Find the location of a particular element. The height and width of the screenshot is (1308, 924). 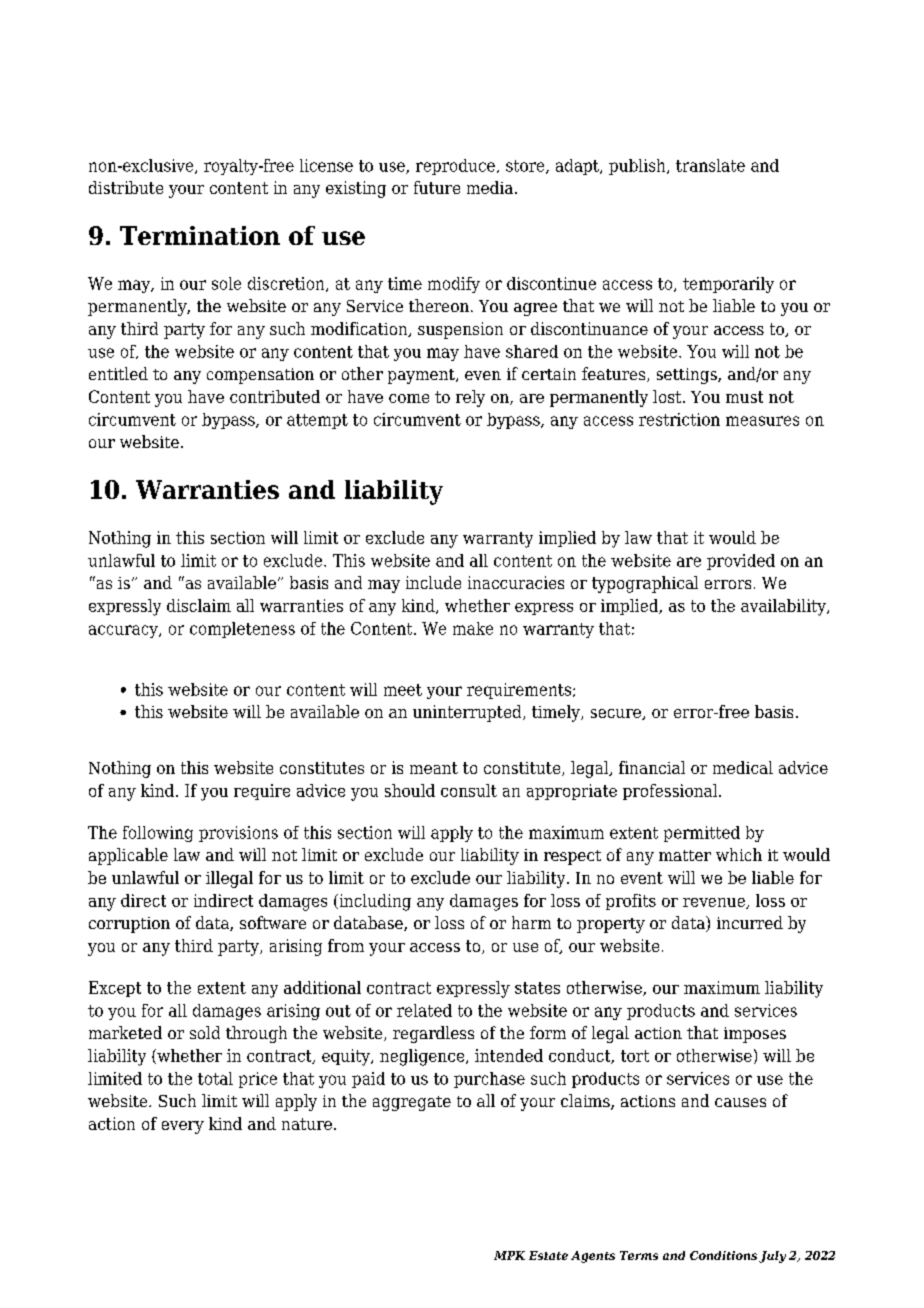

uninterrupted is located at coordinates (468, 713).
